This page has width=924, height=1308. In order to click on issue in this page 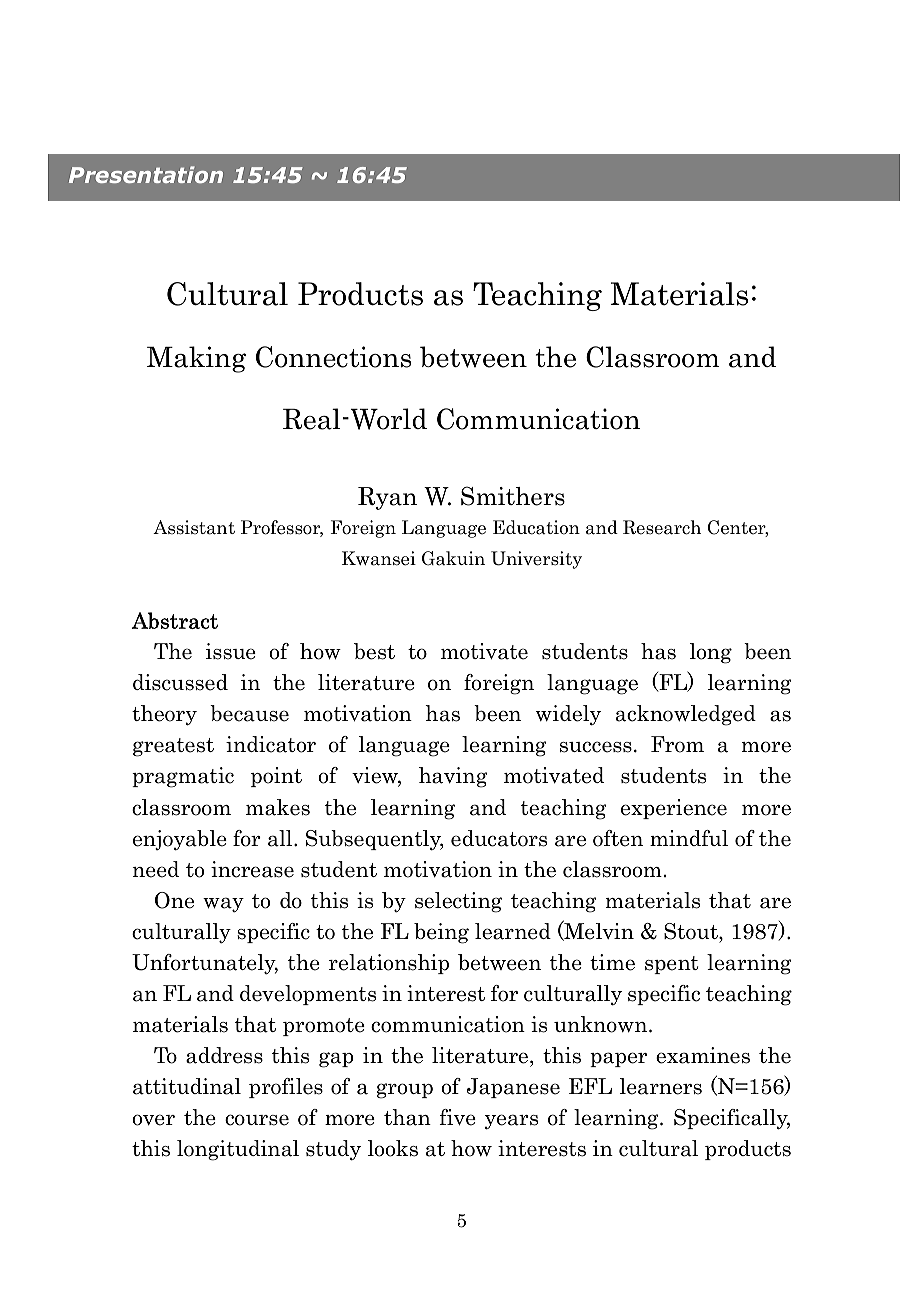, I will do `click(231, 651)`.
